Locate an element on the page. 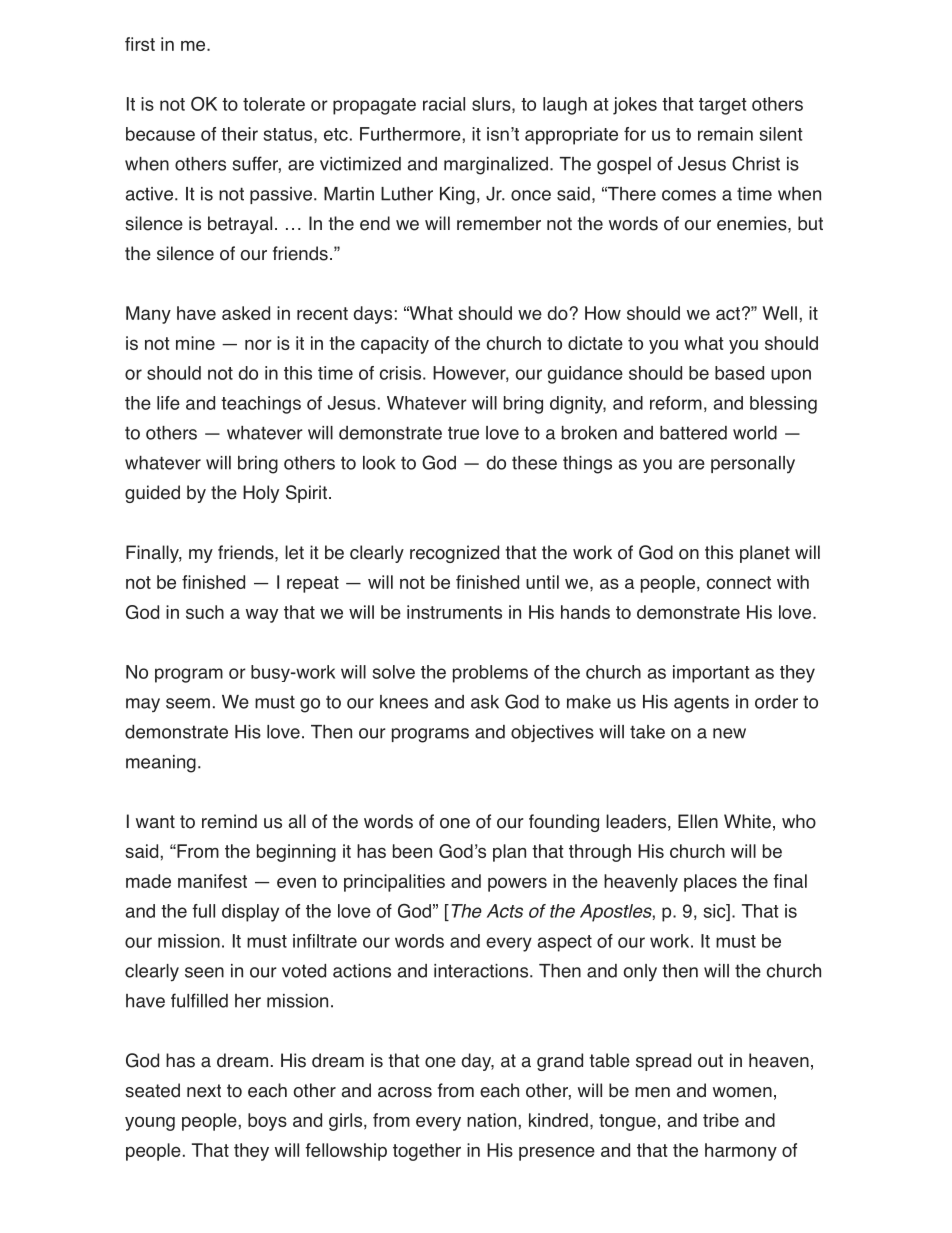  target is located at coordinates (723, 106).
